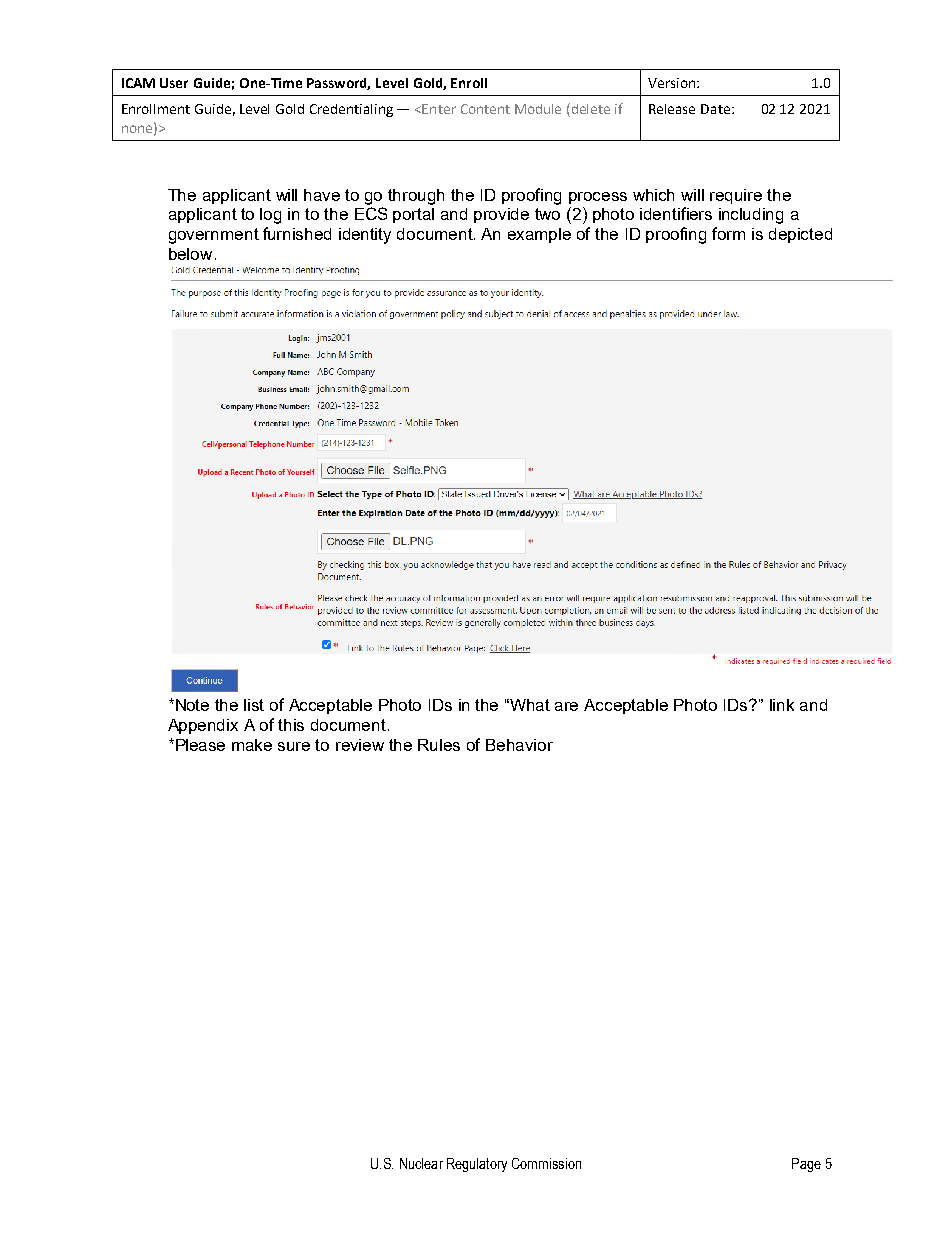  Describe the element at coordinates (485, 109) in the document. I see `Content` at that location.
